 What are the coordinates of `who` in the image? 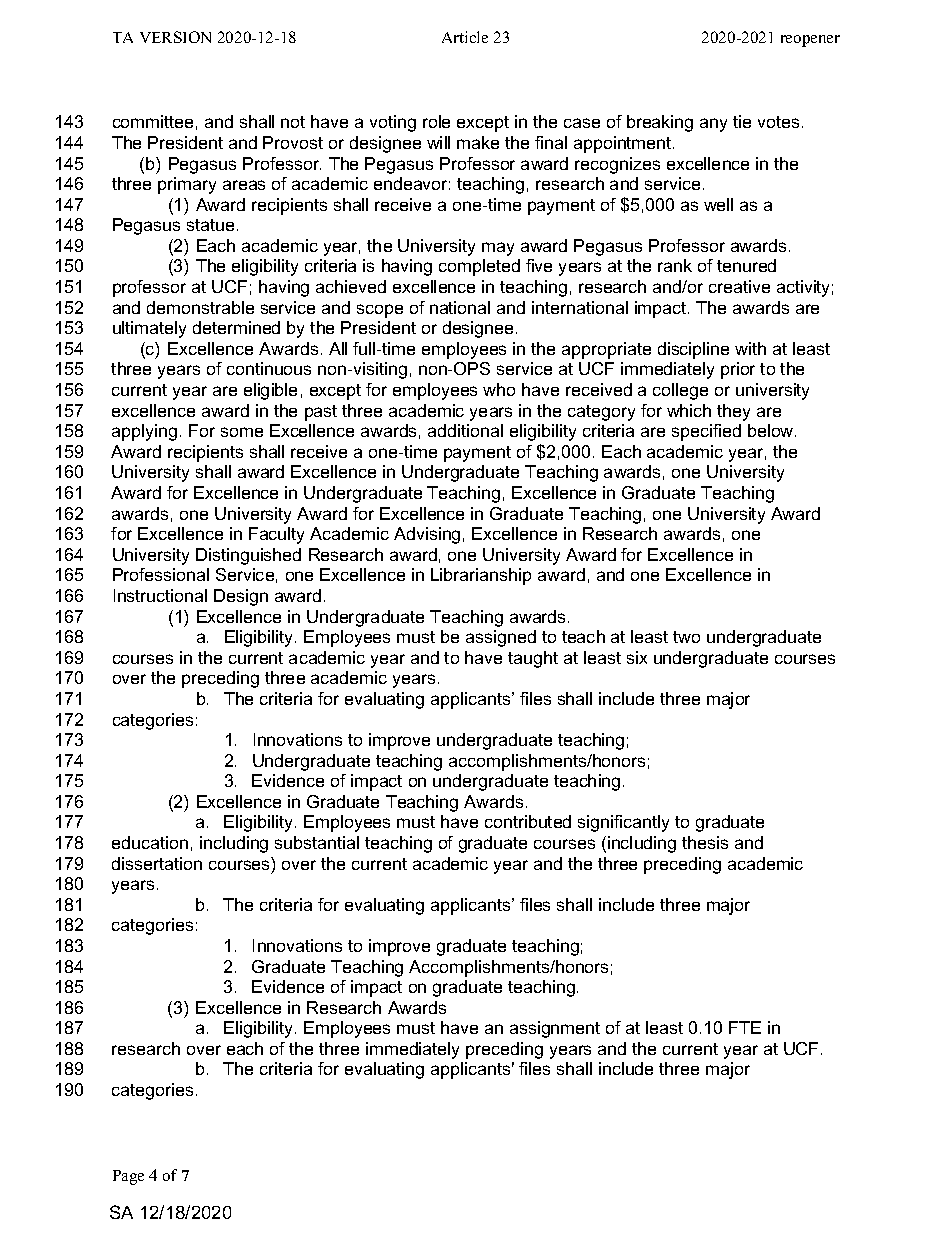 It's located at (499, 389).
